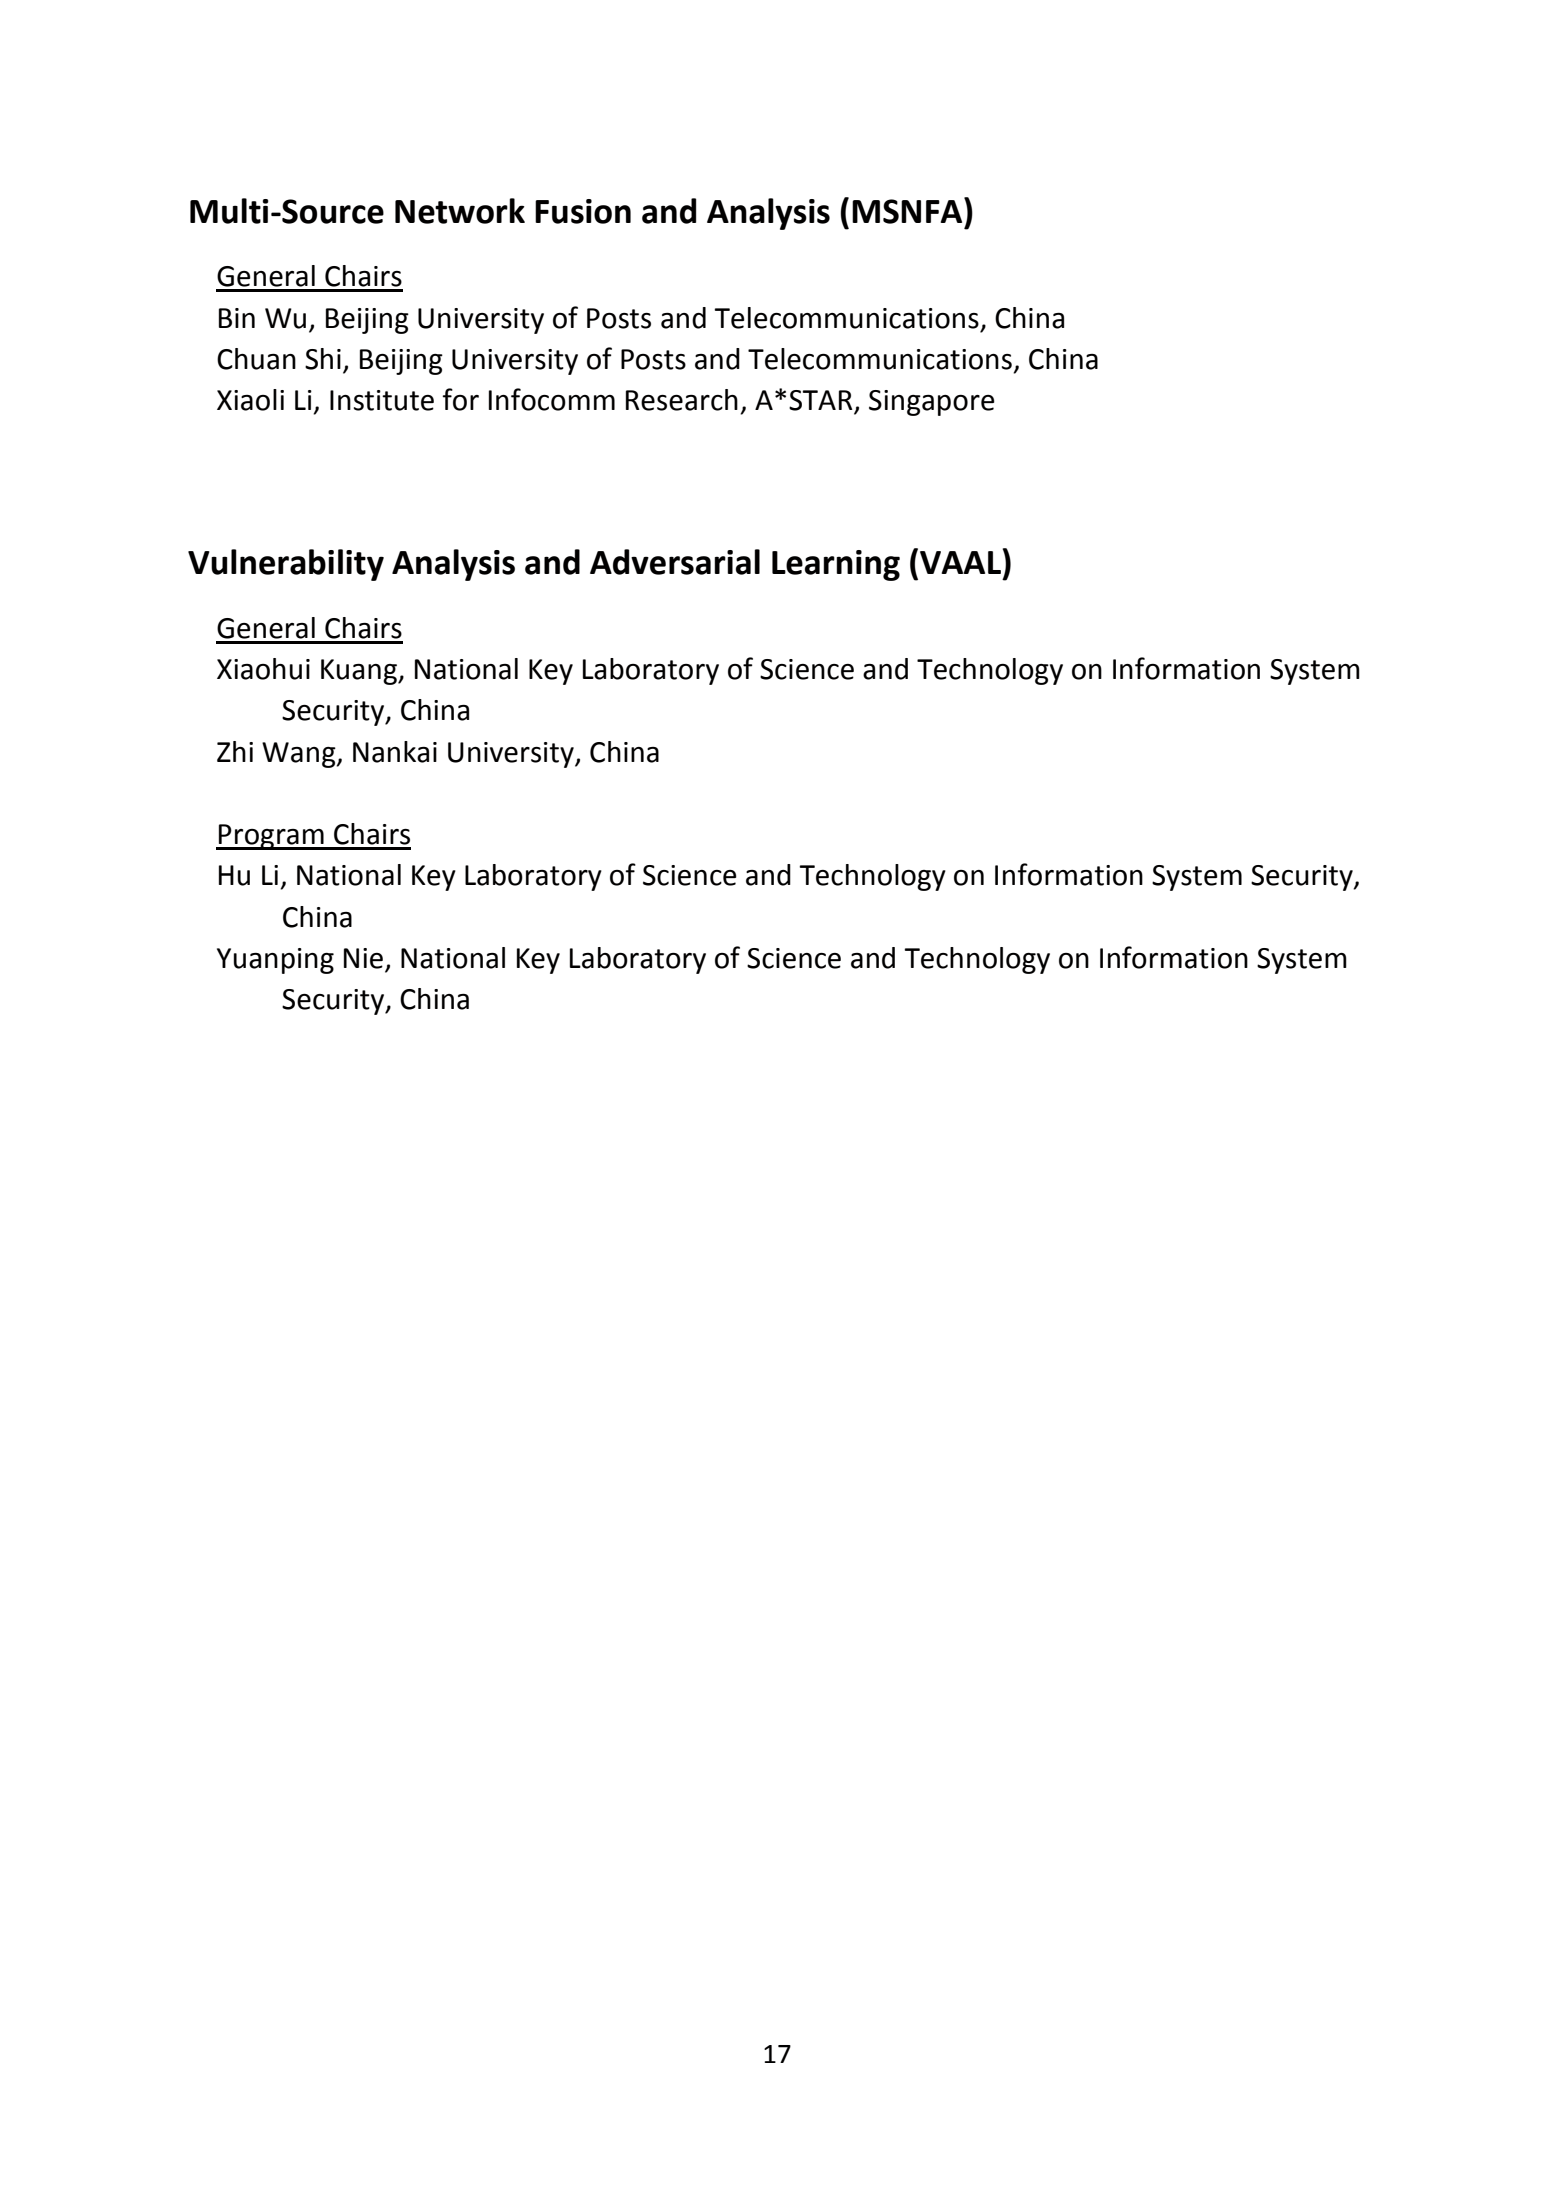 This page has width=1554, height=2198. Describe the element at coordinates (360, 672) in the page. I see `Kuang` at that location.
